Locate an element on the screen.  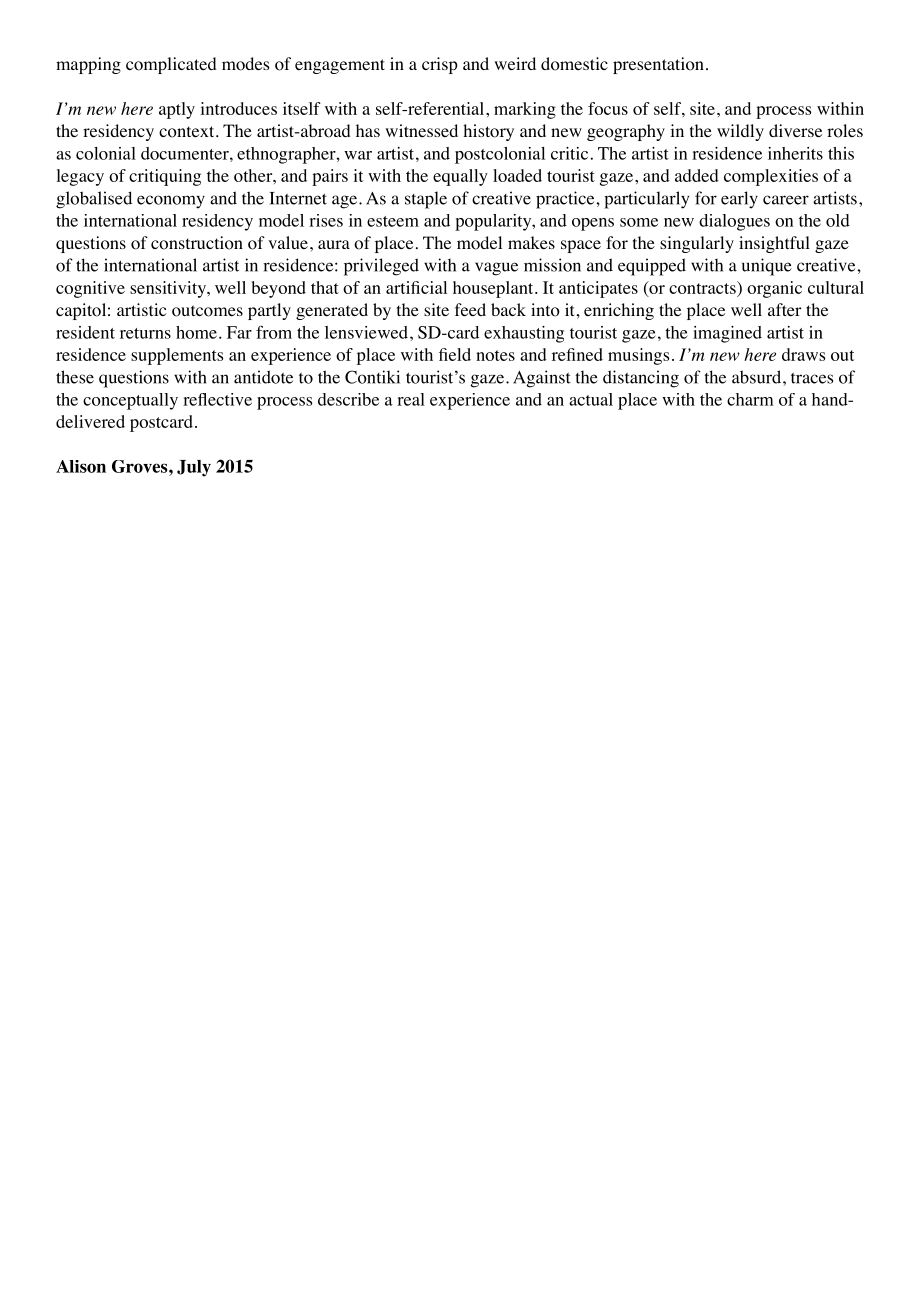
unique is located at coordinates (767, 267).
